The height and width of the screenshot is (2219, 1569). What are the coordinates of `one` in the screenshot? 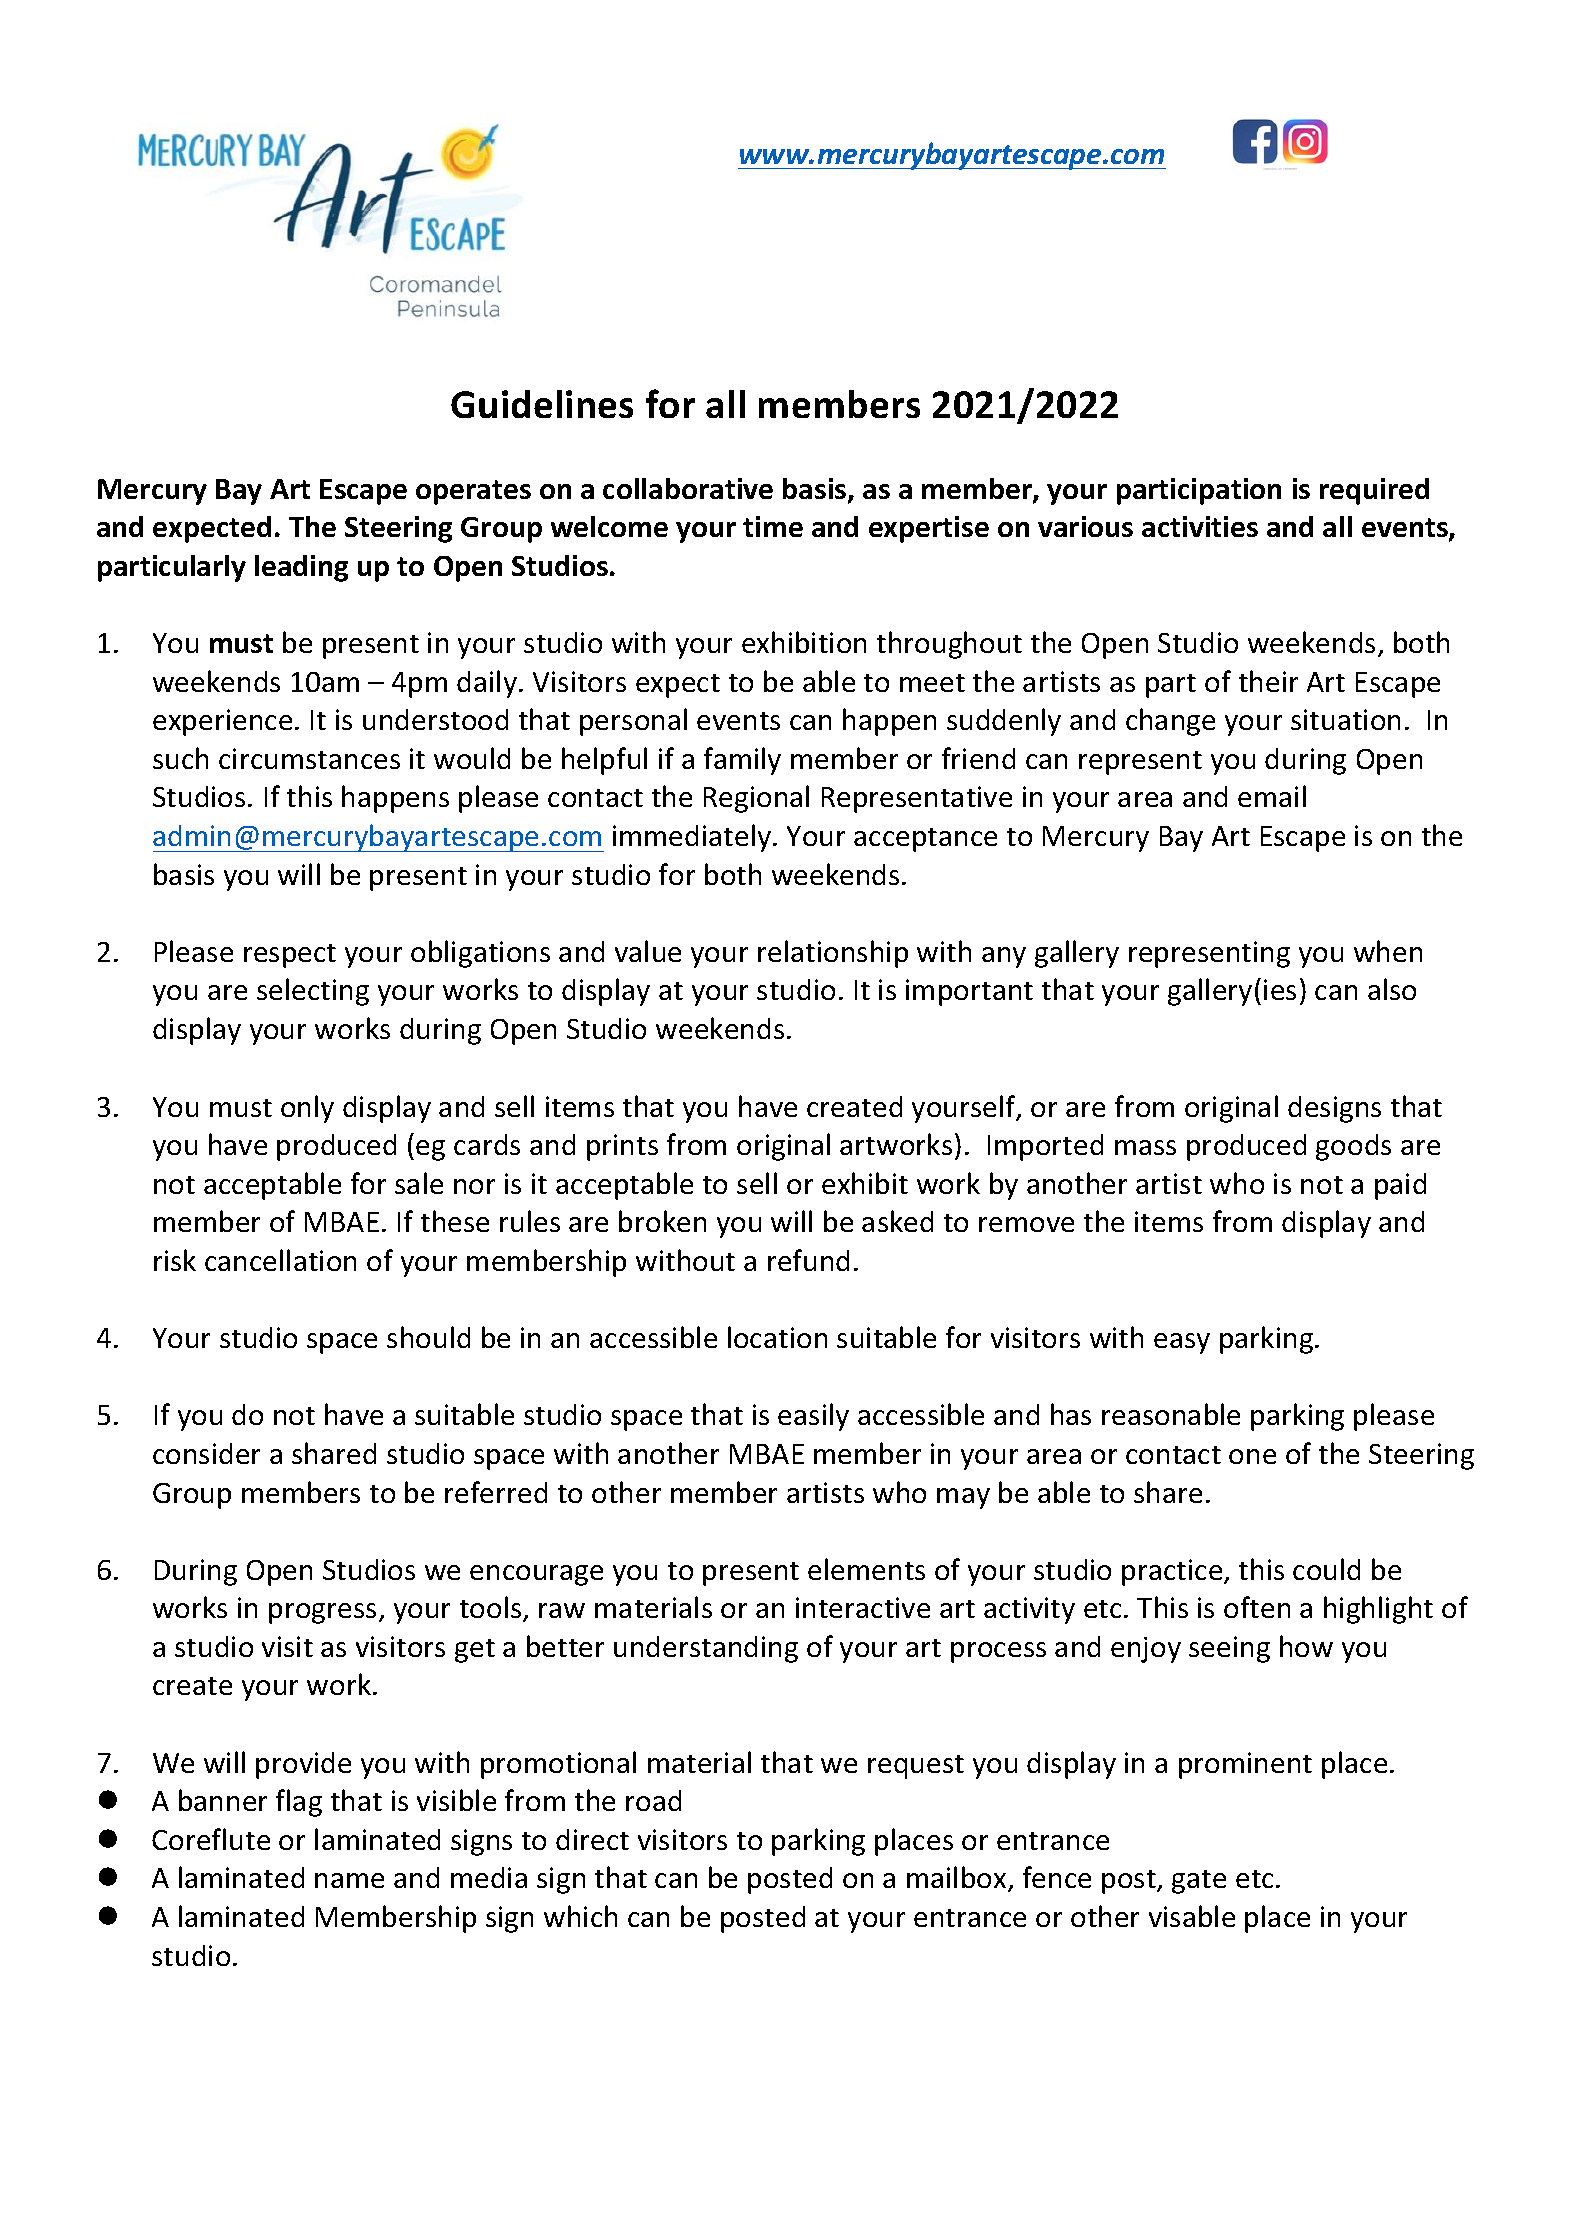 It's located at (1252, 1456).
